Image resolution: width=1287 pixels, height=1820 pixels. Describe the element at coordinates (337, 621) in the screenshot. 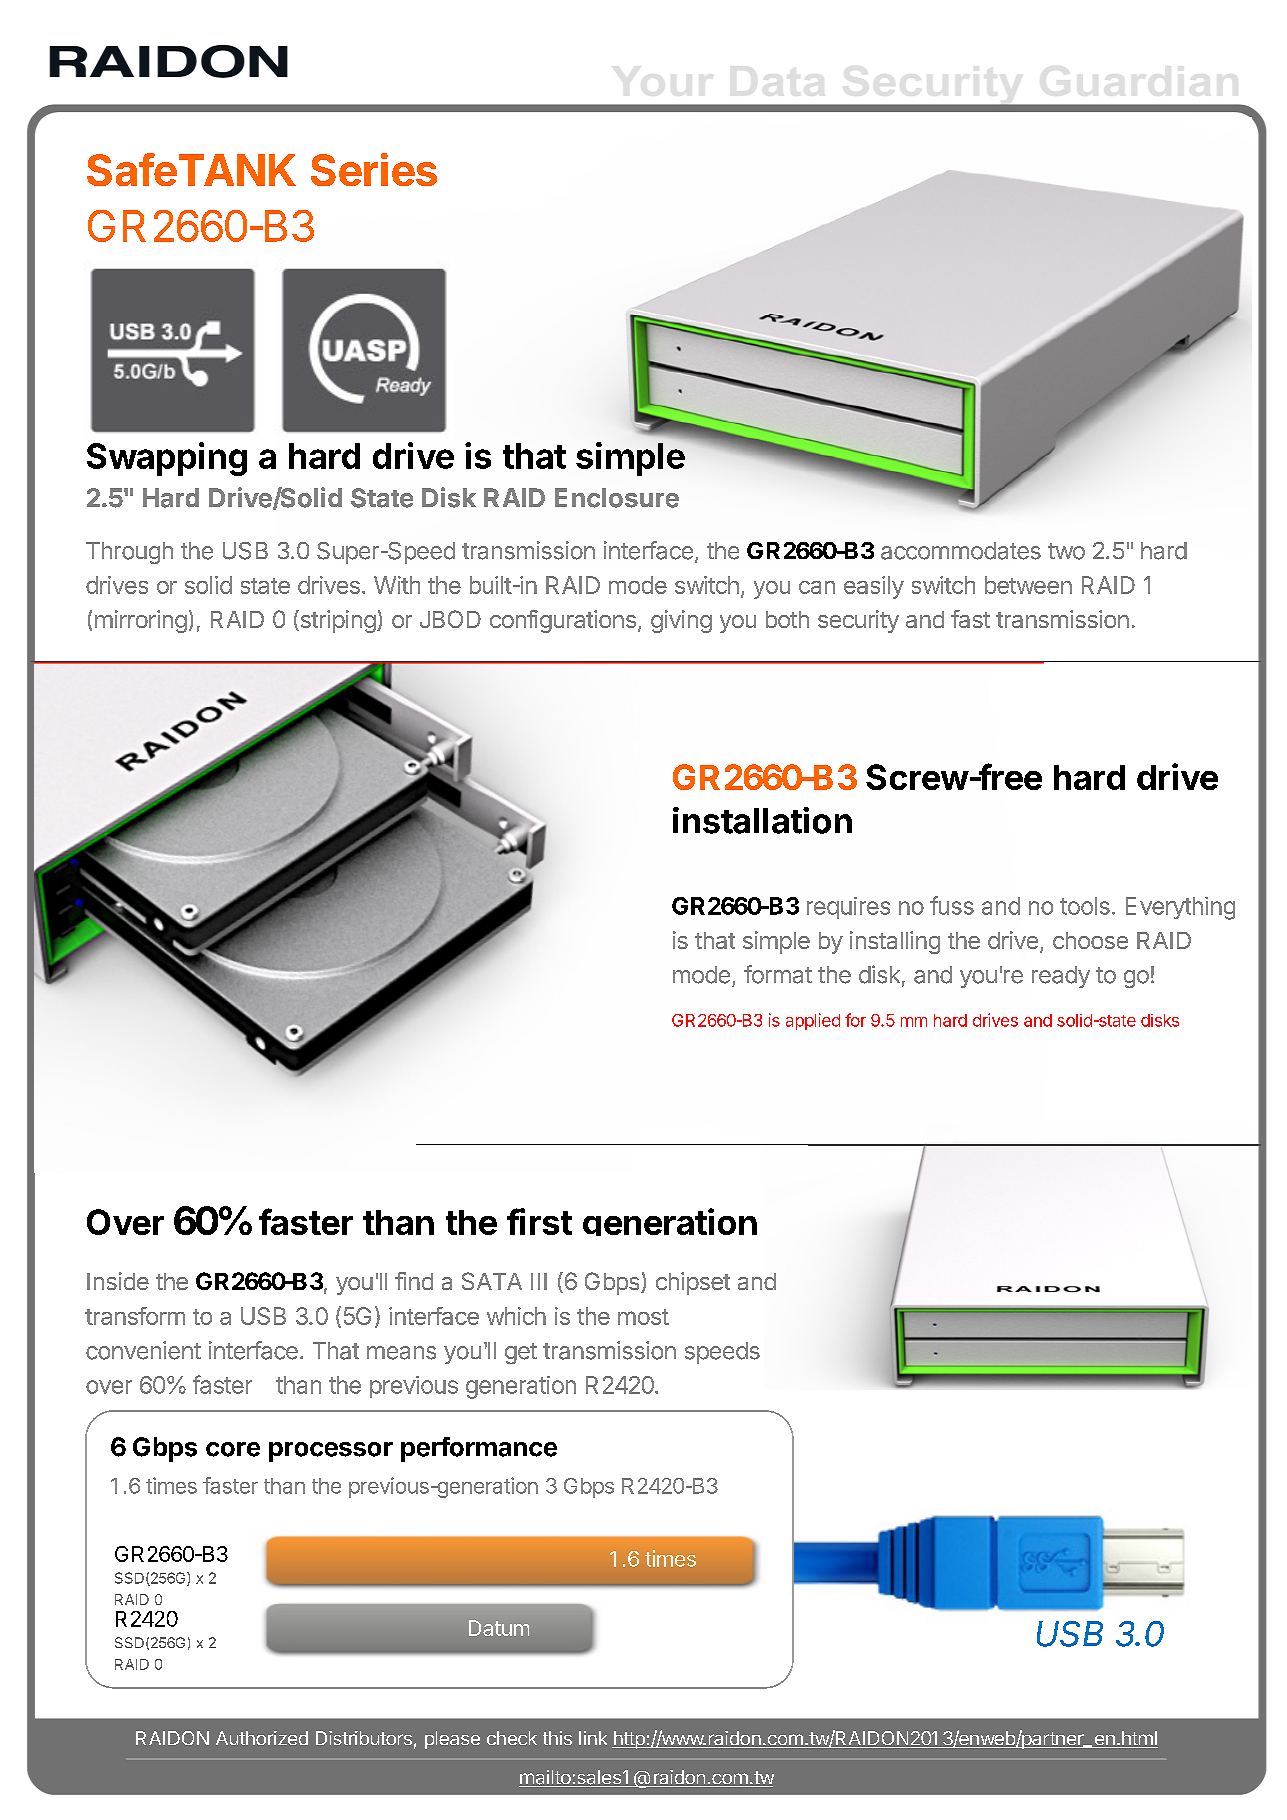

I see `striping` at that location.
